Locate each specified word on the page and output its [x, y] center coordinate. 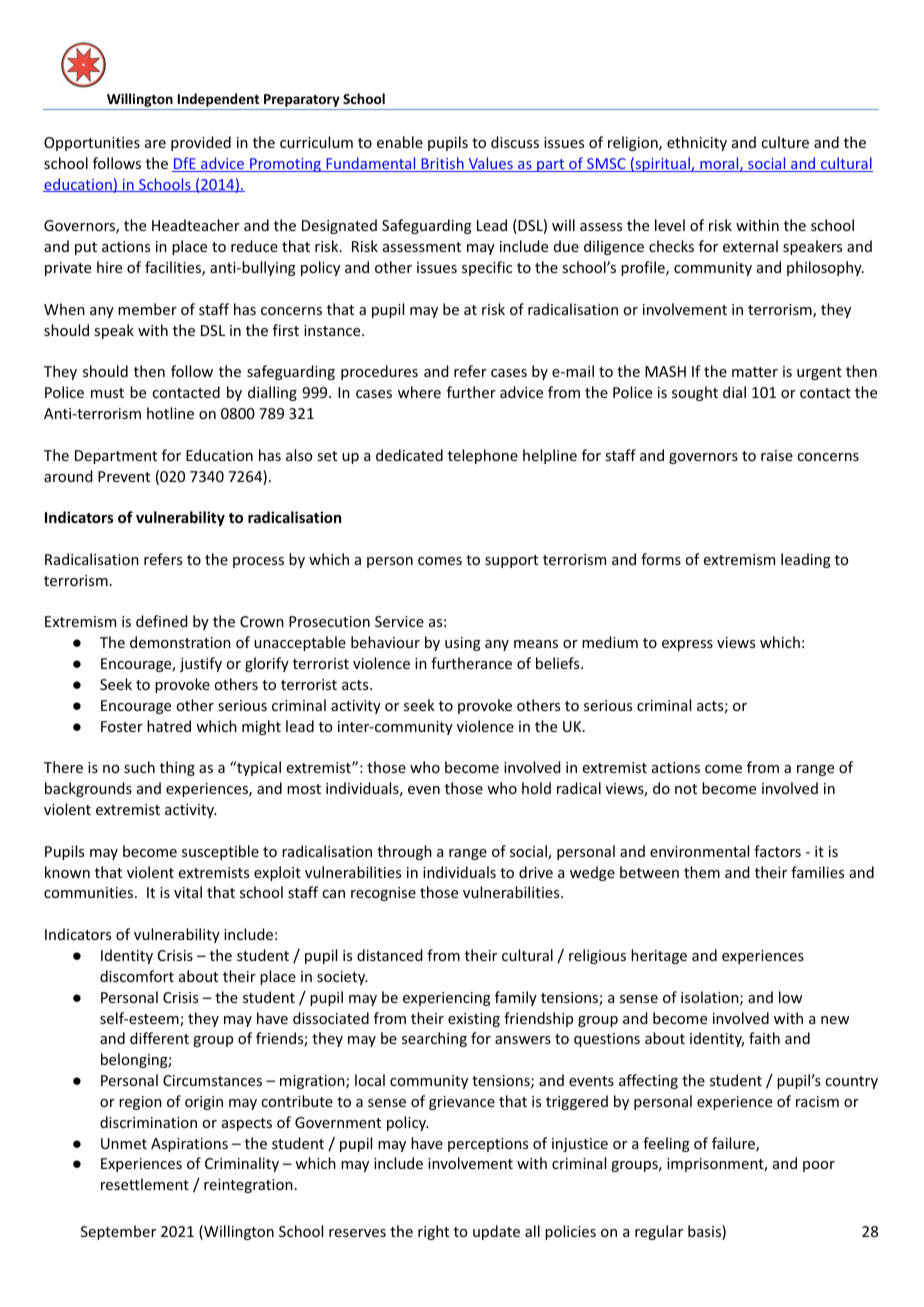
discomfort [137, 976]
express [687, 645]
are [155, 144]
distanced [390, 955]
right [433, 1232]
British [442, 164]
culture [785, 142]
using [463, 644]
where [419, 392]
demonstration [180, 642]
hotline [170, 413]
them [702, 872]
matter [755, 372]
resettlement [145, 1184]
